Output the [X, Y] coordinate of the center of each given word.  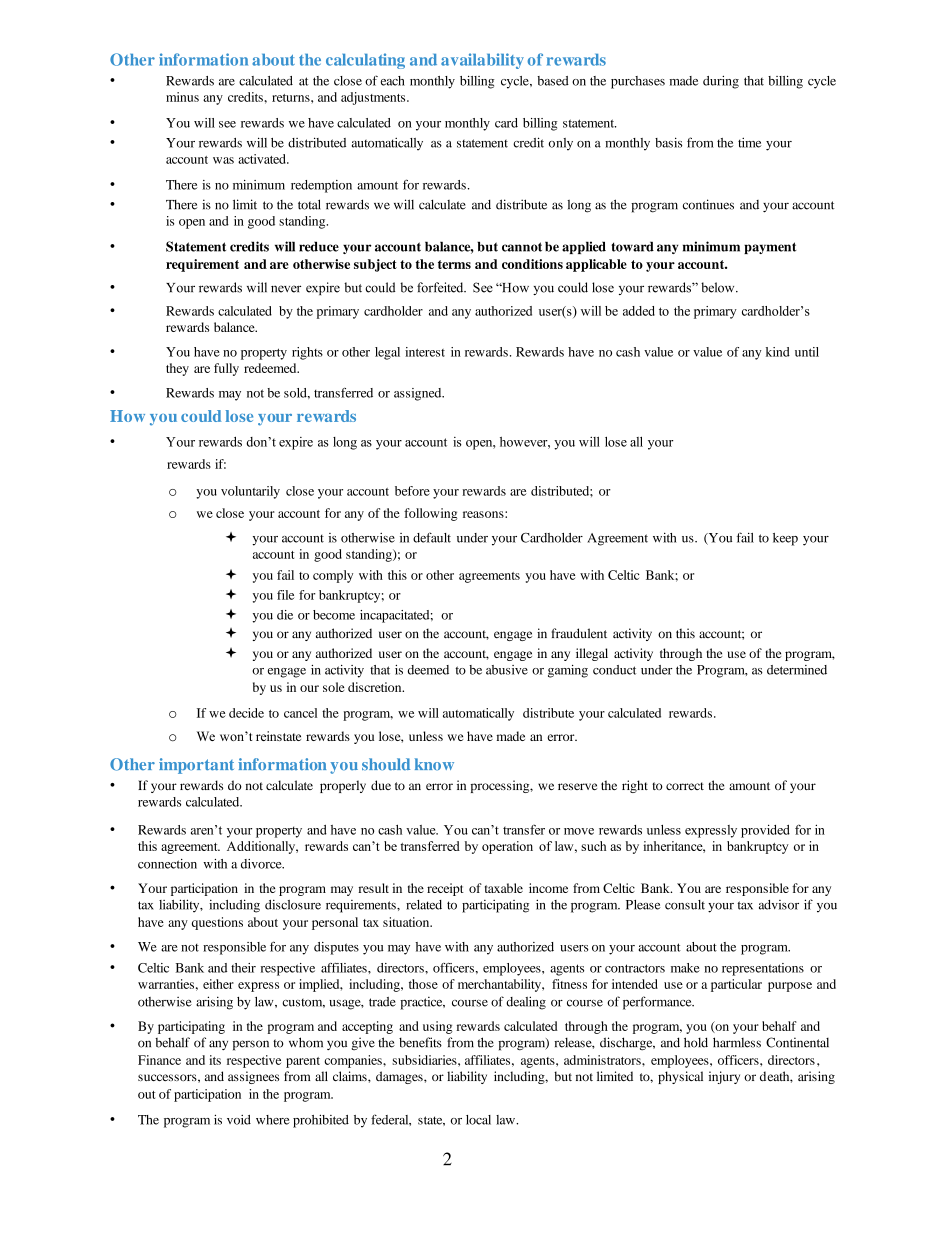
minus [182, 97]
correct [685, 786]
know [434, 764]
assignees [253, 1077]
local [478, 1120]
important [196, 766]
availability [482, 61]
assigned [419, 394]
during [721, 82]
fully [226, 369]
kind [778, 352]
